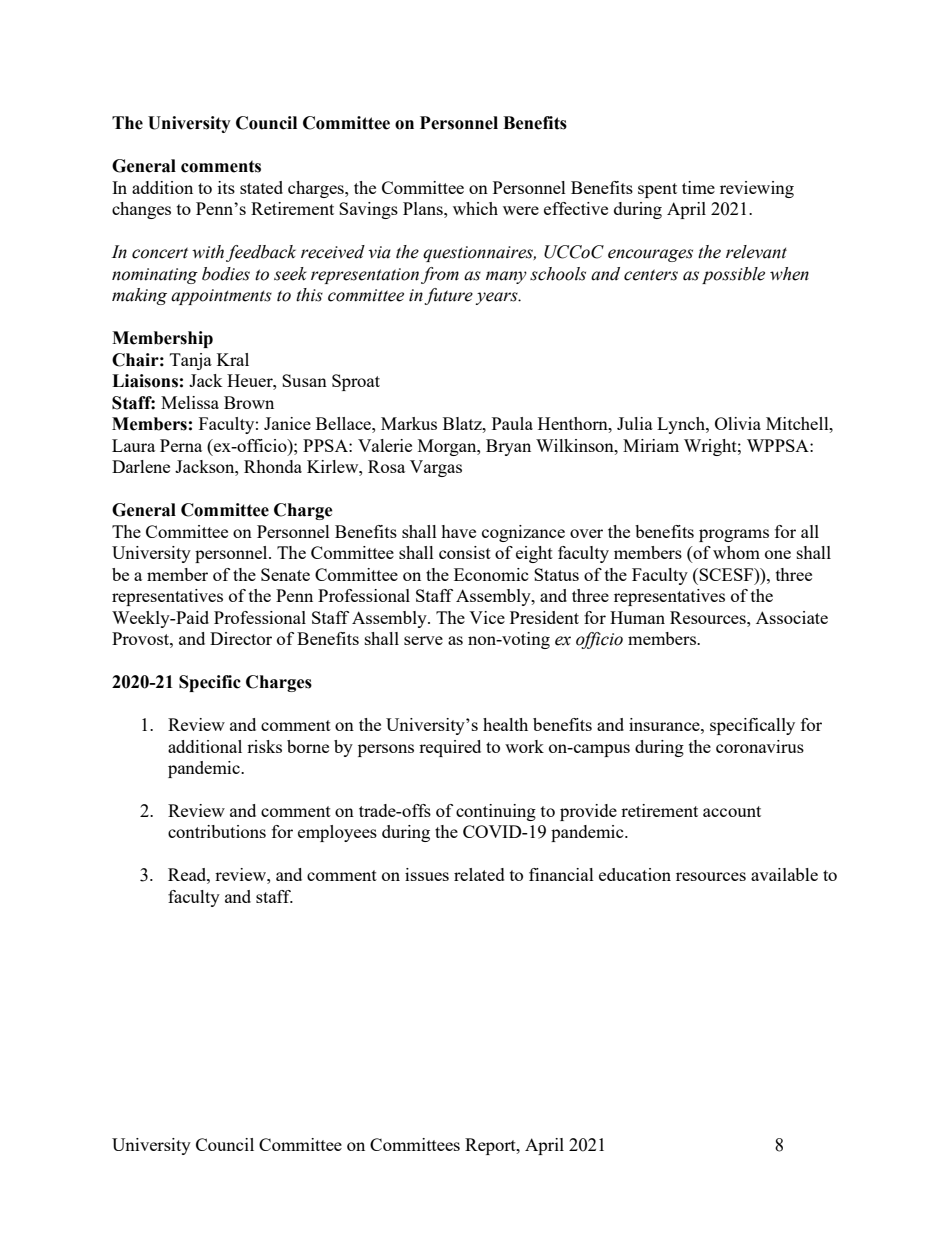  Describe the element at coordinates (491, 1146) in the screenshot. I see `Report` at that location.
